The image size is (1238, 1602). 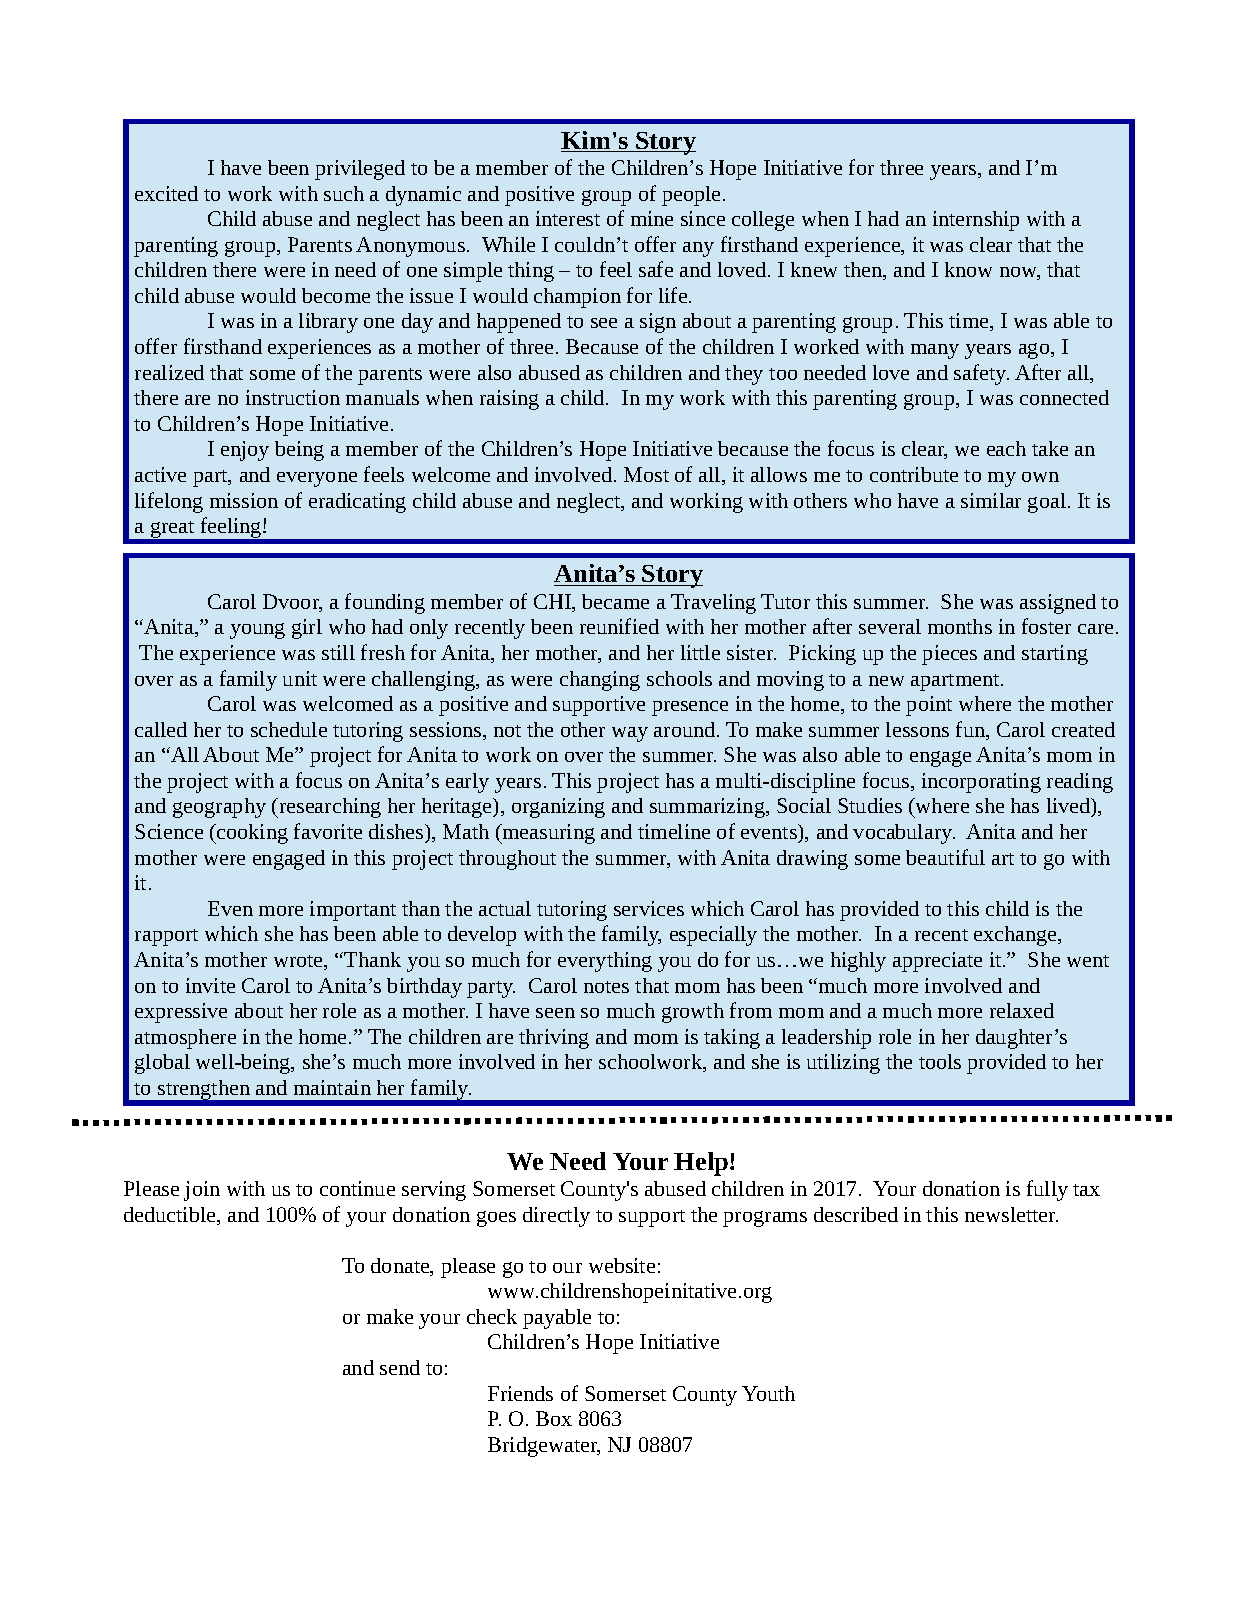 I want to click on Box, so click(x=554, y=1418).
